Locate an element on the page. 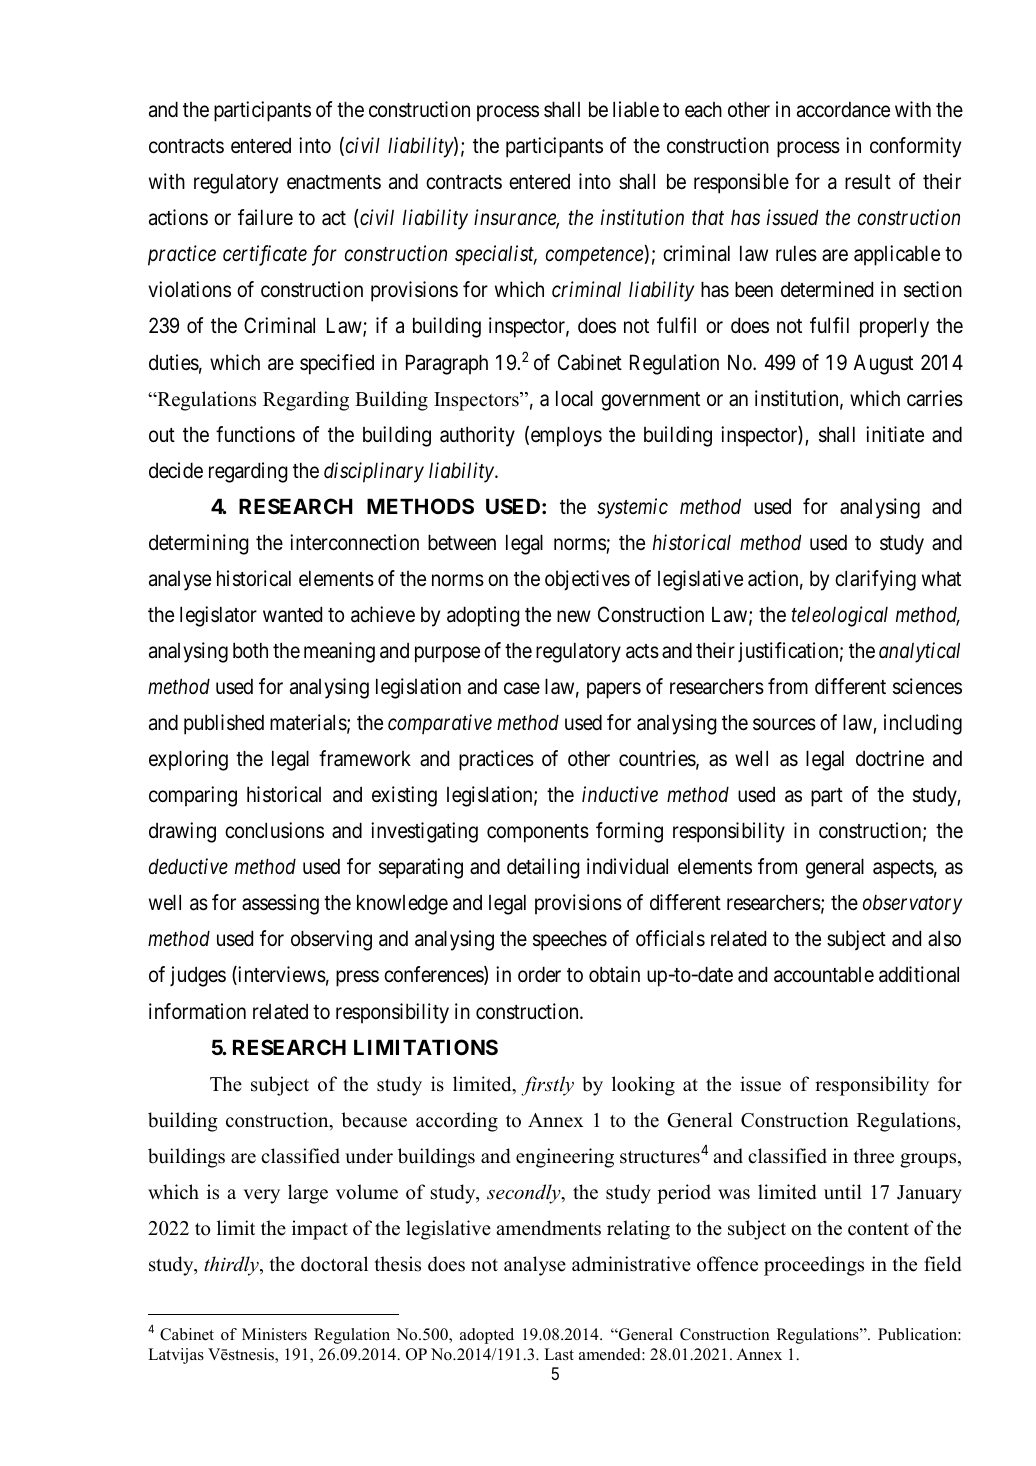  speeches is located at coordinates (570, 940).
